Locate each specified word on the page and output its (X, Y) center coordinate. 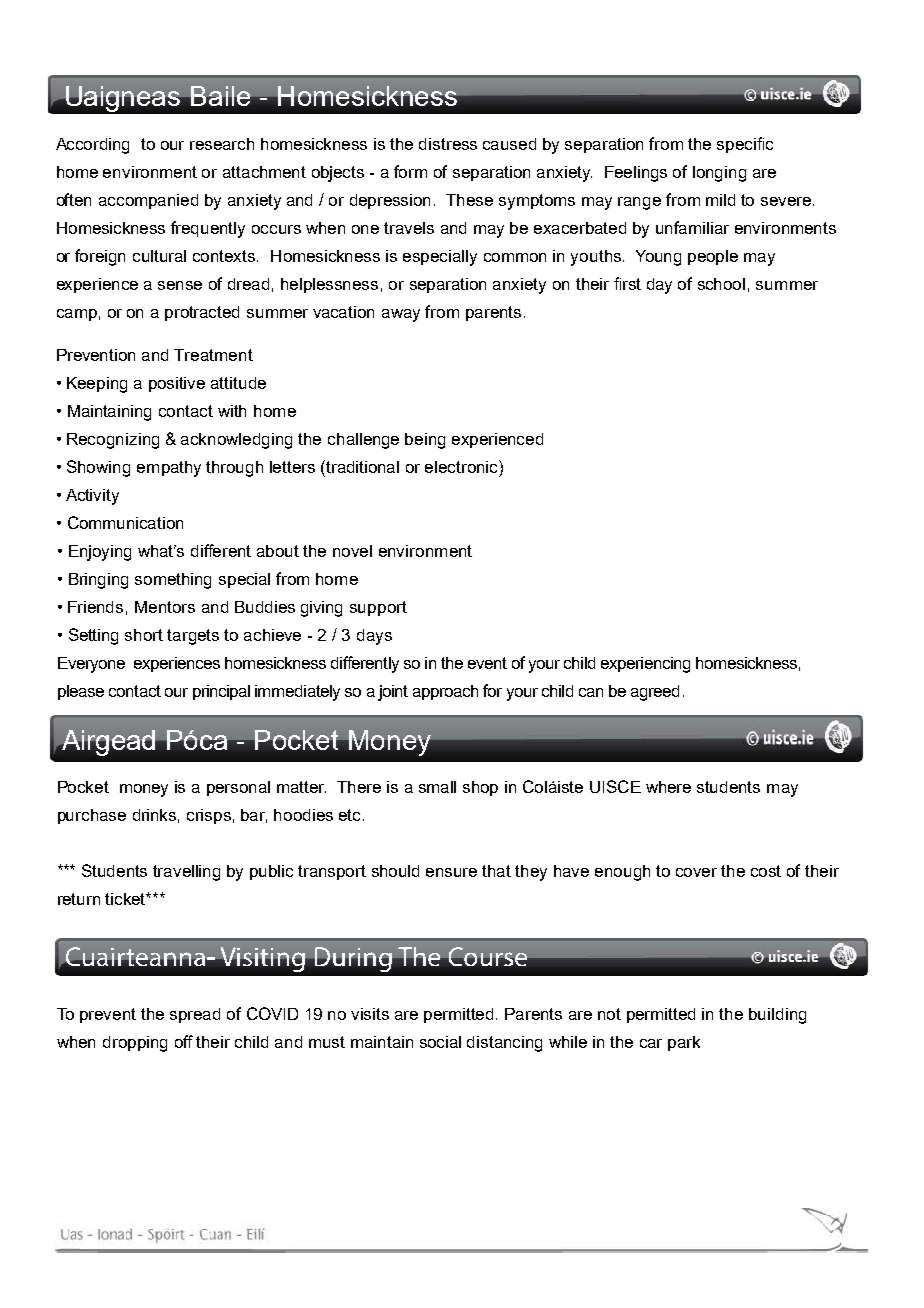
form (410, 171)
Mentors (165, 607)
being (425, 441)
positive (177, 384)
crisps (209, 816)
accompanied (148, 201)
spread (195, 1015)
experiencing (645, 665)
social (440, 1042)
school (721, 284)
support (378, 608)
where (668, 787)
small (437, 787)
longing (719, 174)
